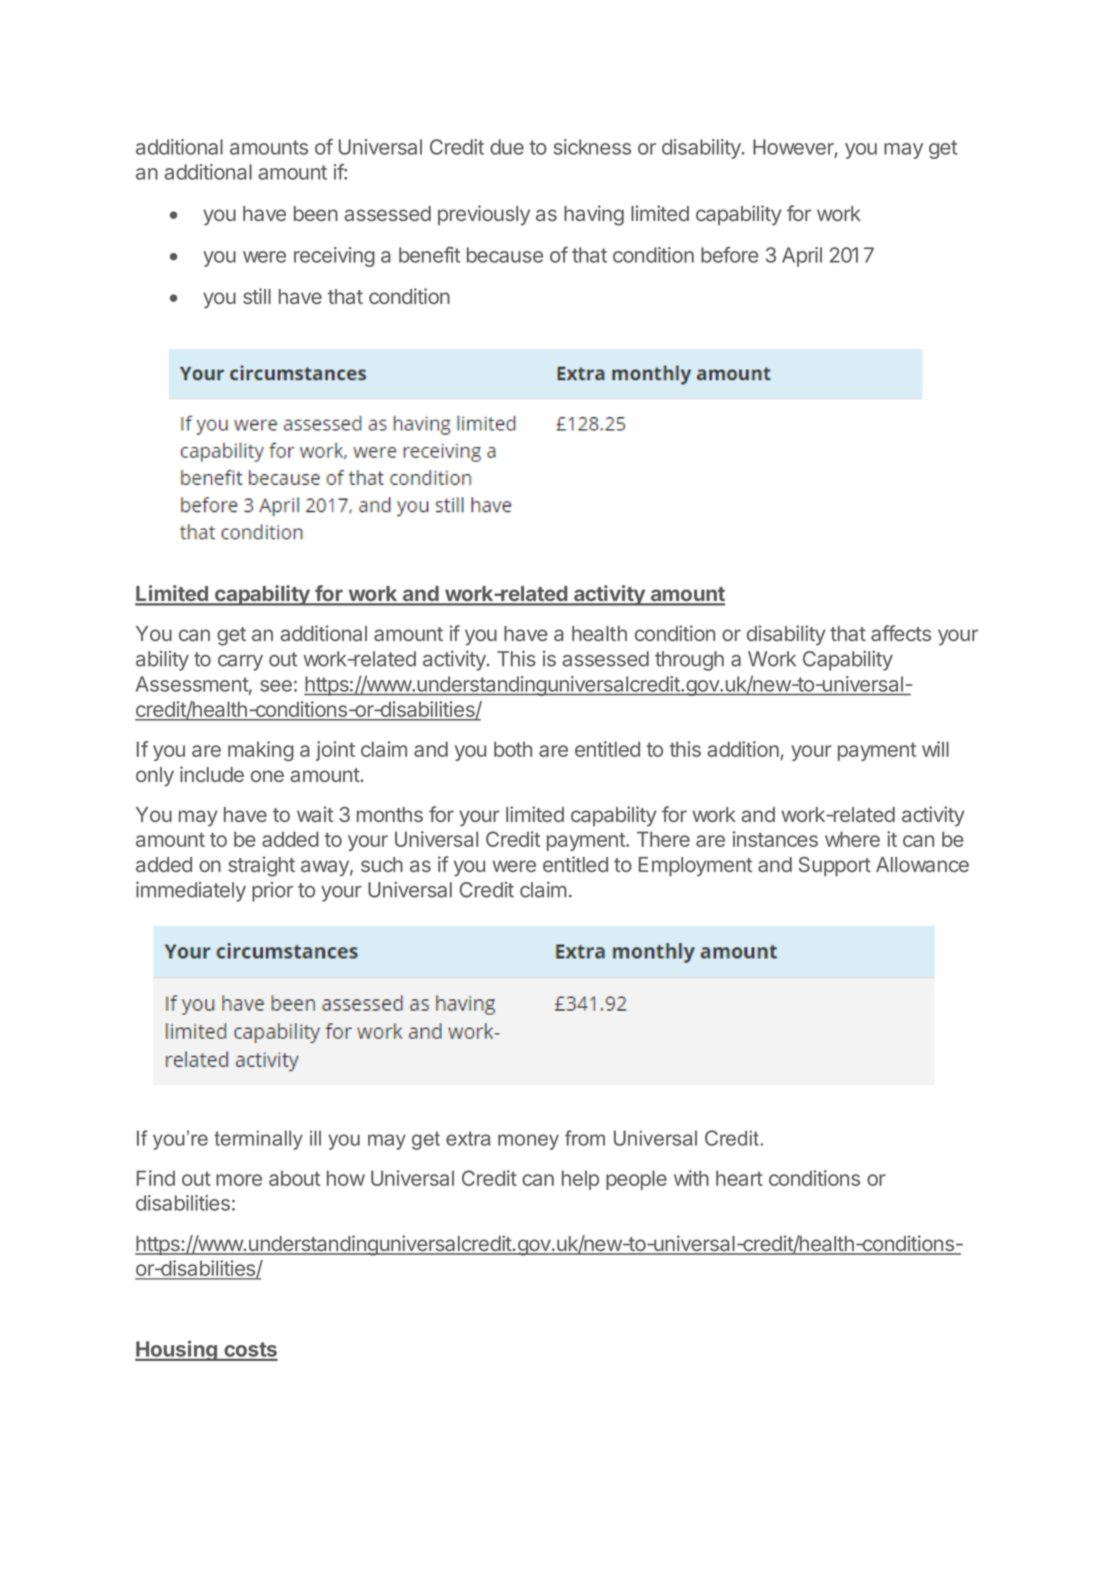 This screenshot has height=1580, width=1117. What do you see at coordinates (316, 213) in the screenshot?
I see `been` at bounding box center [316, 213].
